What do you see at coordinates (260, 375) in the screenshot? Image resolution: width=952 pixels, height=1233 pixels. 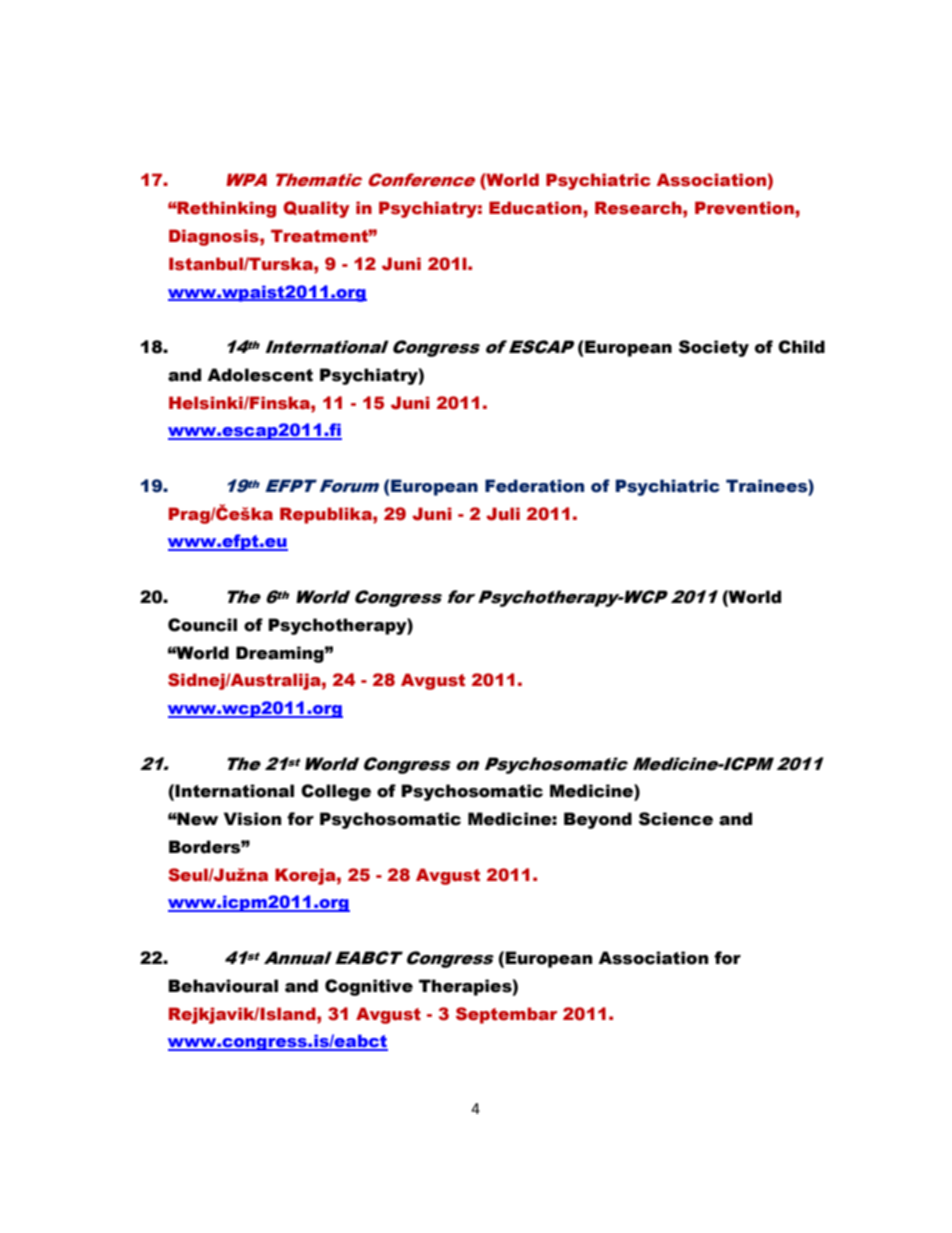 I see `Adolescent` at bounding box center [260, 375].
